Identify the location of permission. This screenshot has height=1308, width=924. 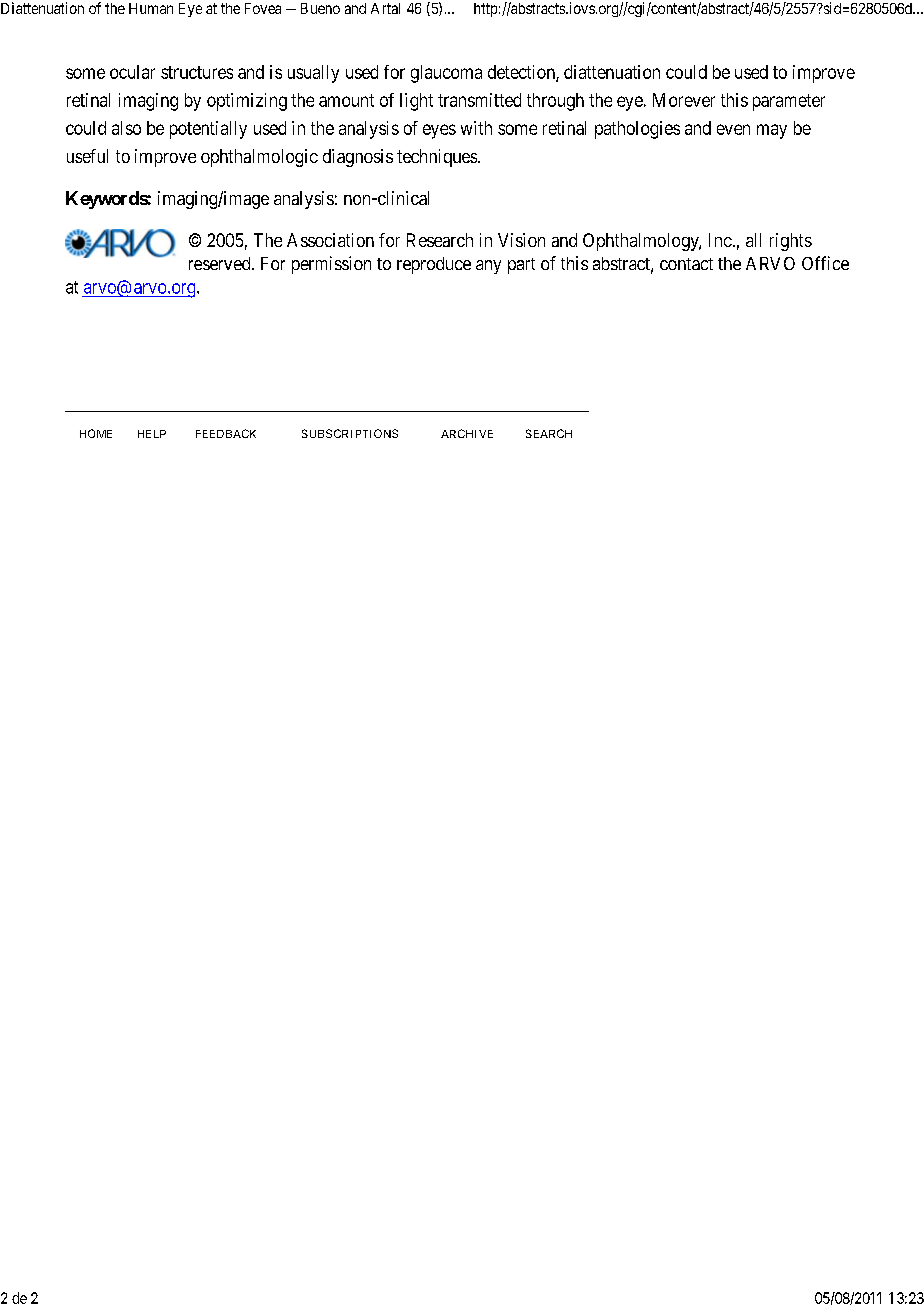
(331, 265).
